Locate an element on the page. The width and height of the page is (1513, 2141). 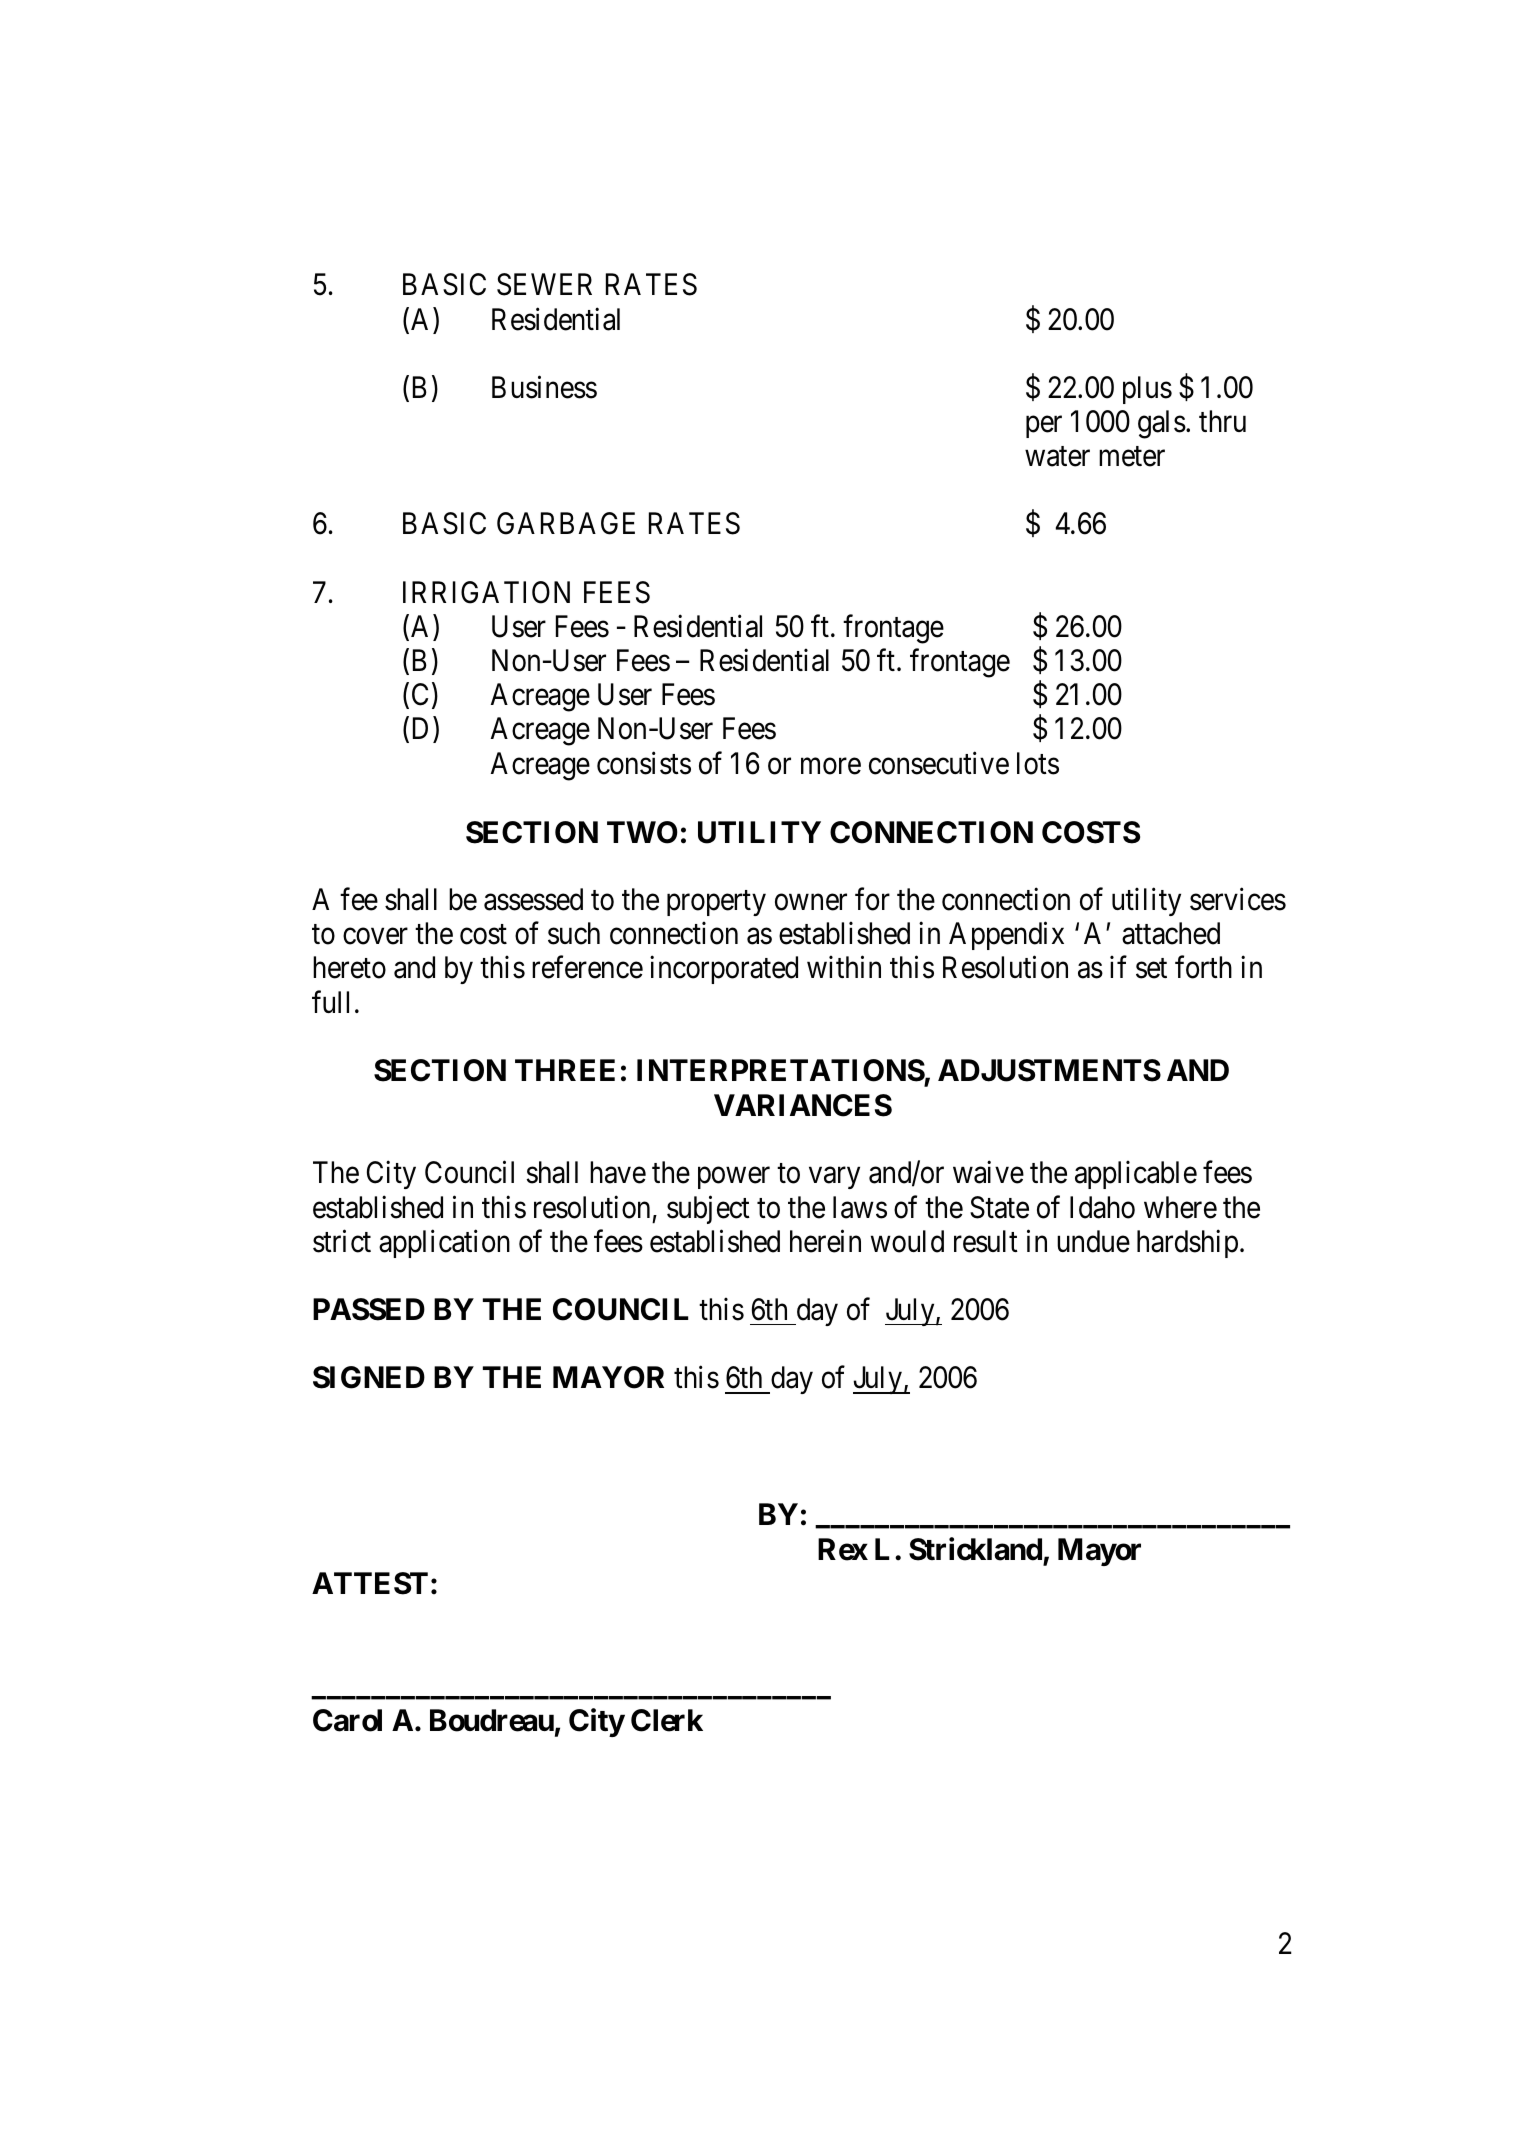
owner is located at coordinates (811, 902).
